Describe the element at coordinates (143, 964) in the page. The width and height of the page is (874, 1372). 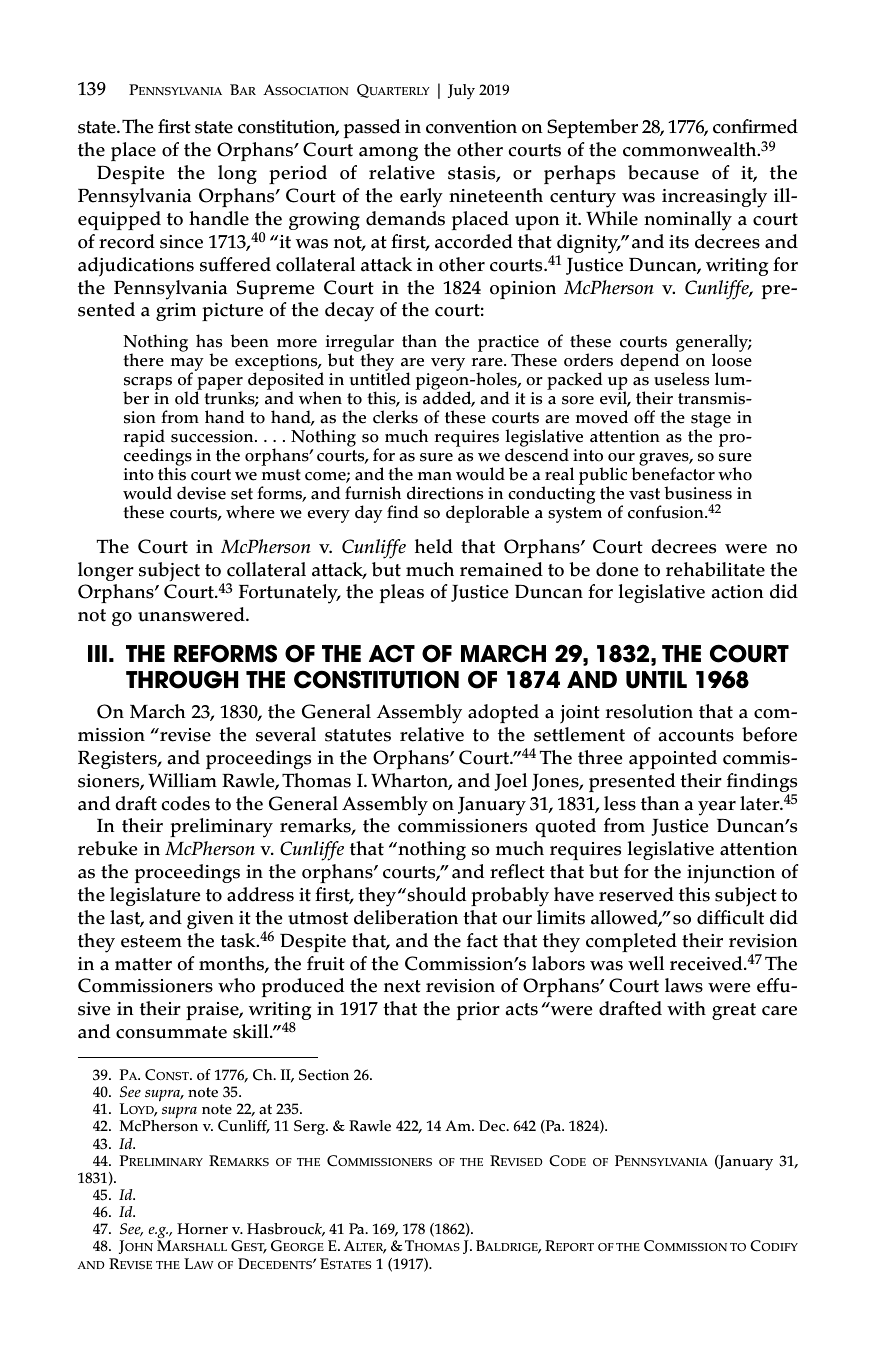
I see `matter` at that location.
